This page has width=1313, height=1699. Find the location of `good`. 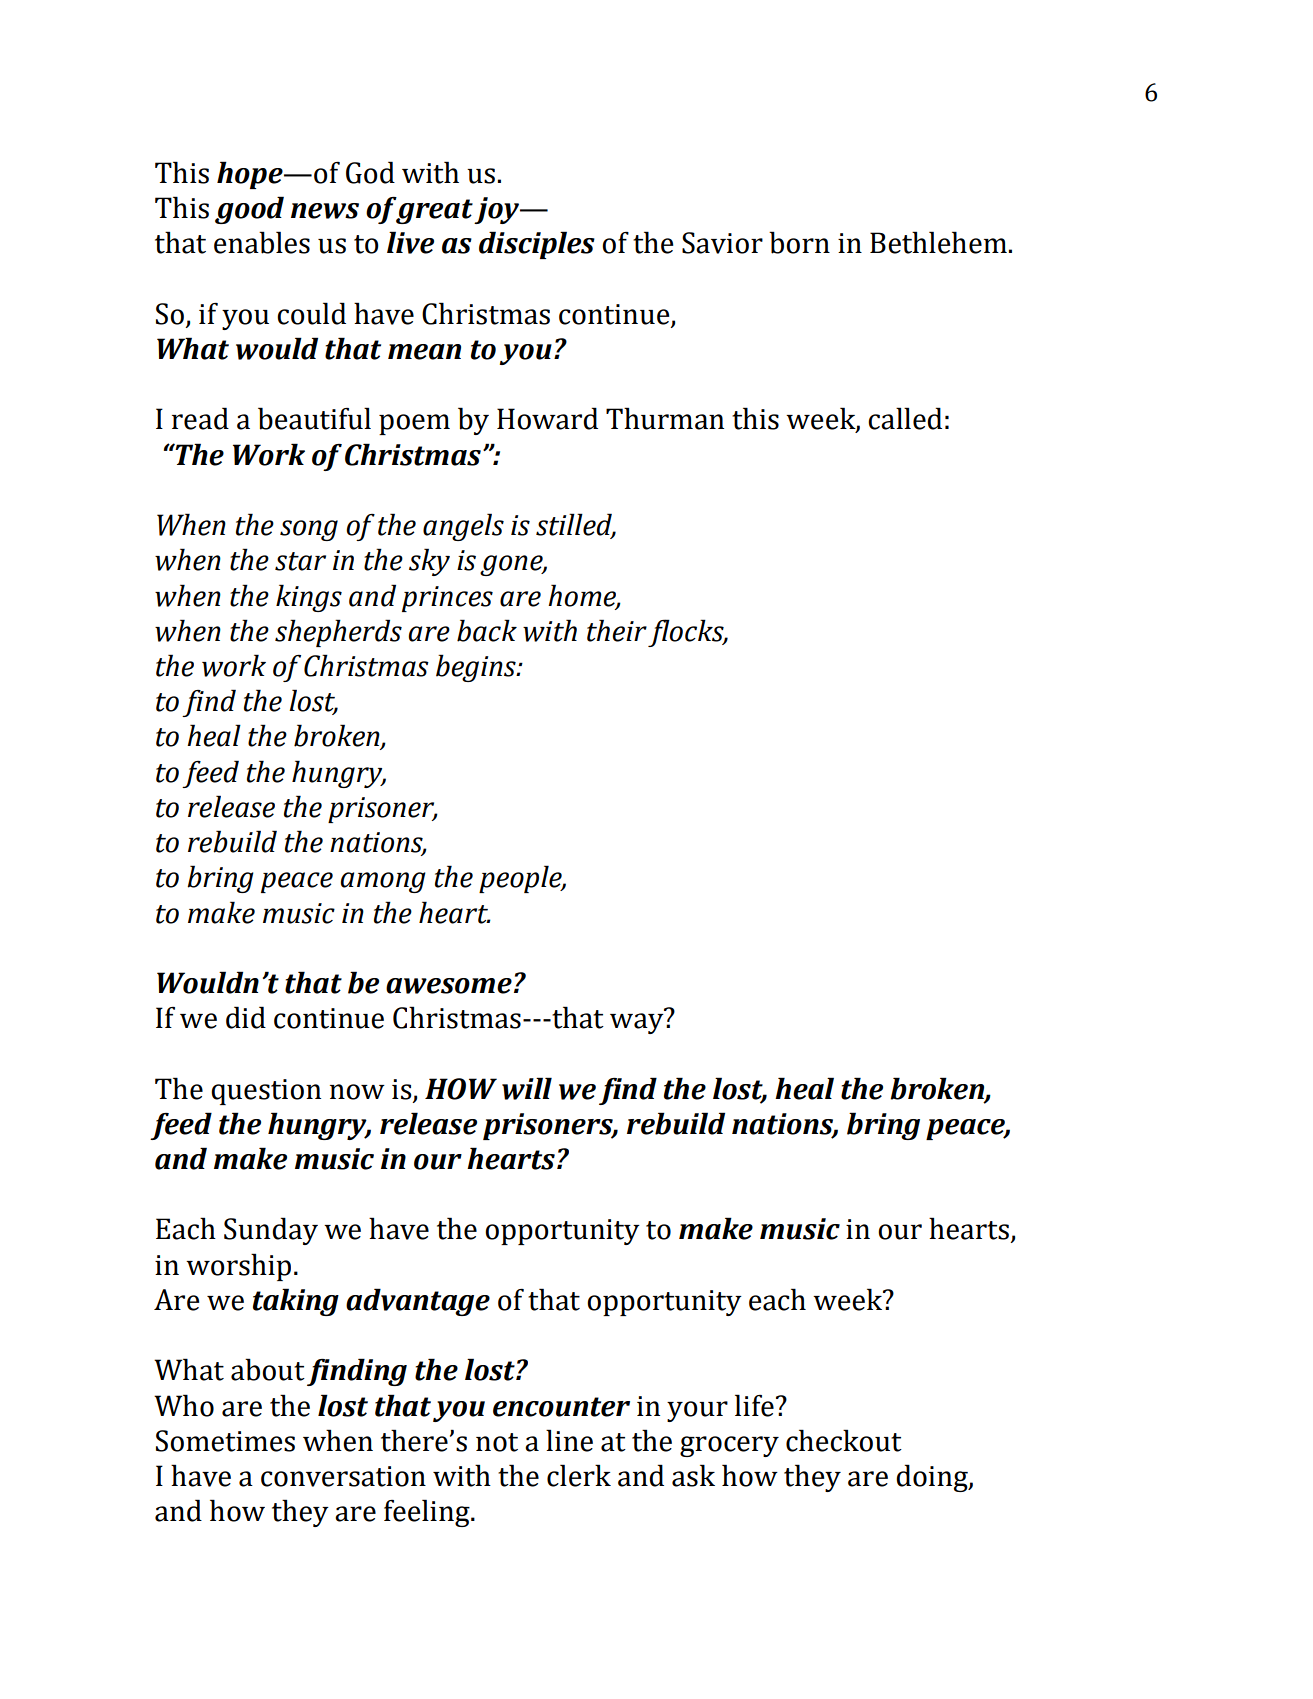

good is located at coordinates (249, 210).
